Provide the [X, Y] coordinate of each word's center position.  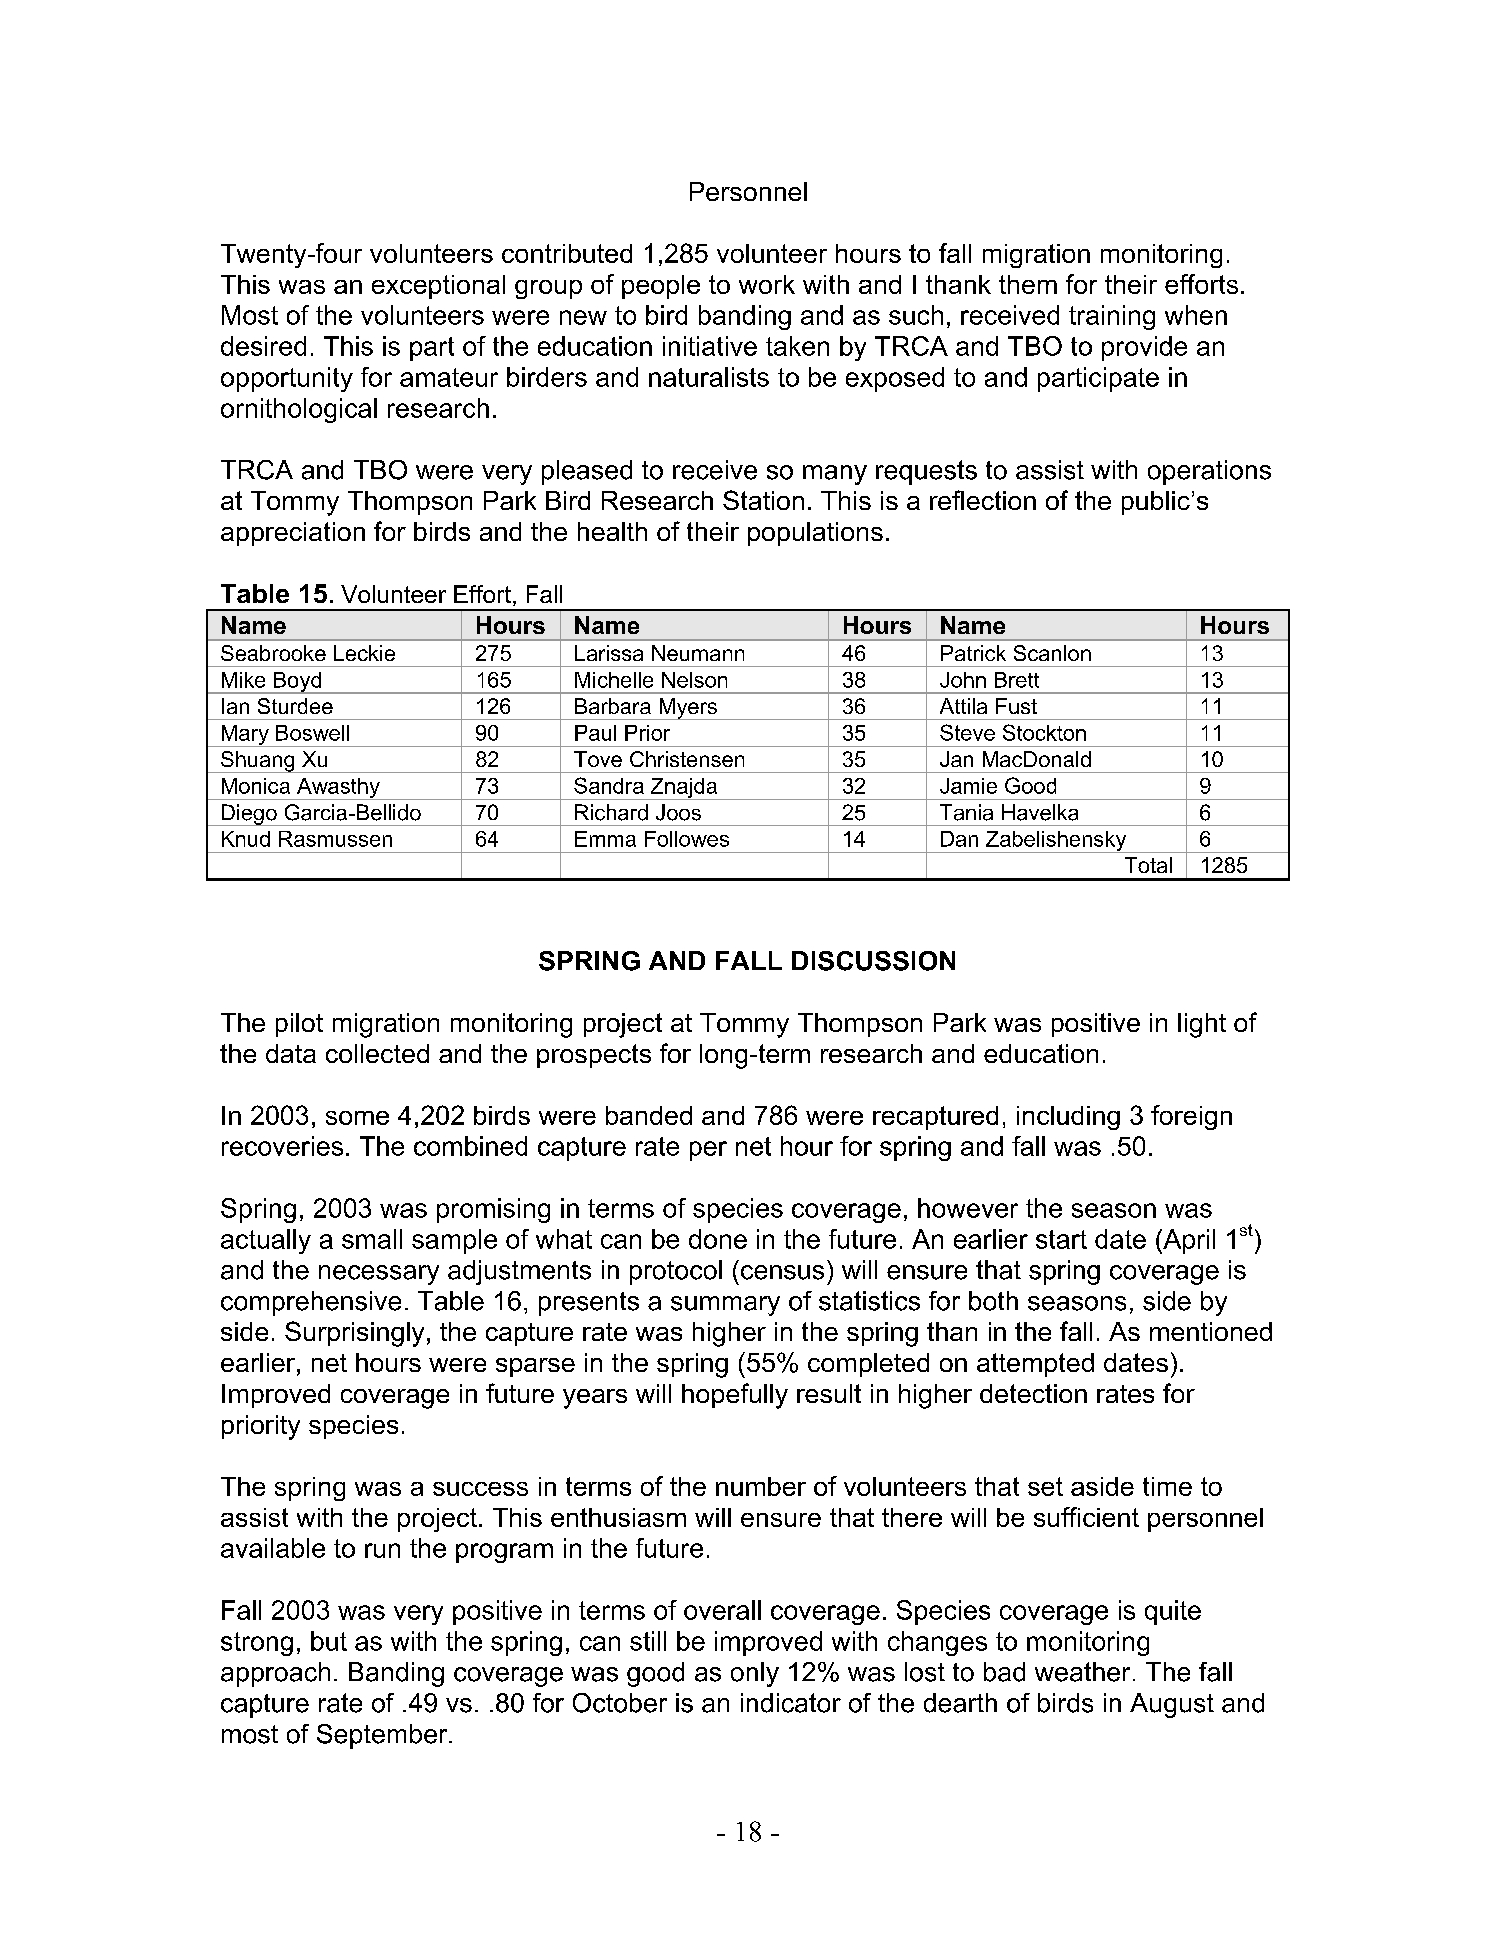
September [383, 1736]
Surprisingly [354, 1334]
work [767, 284]
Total [1148, 865]
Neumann [698, 653]
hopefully [735, 1396]
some [357, 1118]
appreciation [293, 534]
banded [649, 1115]
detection [1033, 1393]
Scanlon [1052, 653]
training [1112, 317]
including [1068, 1118]
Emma [605, 839]
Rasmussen [335, 839]
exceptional [438, 287]
